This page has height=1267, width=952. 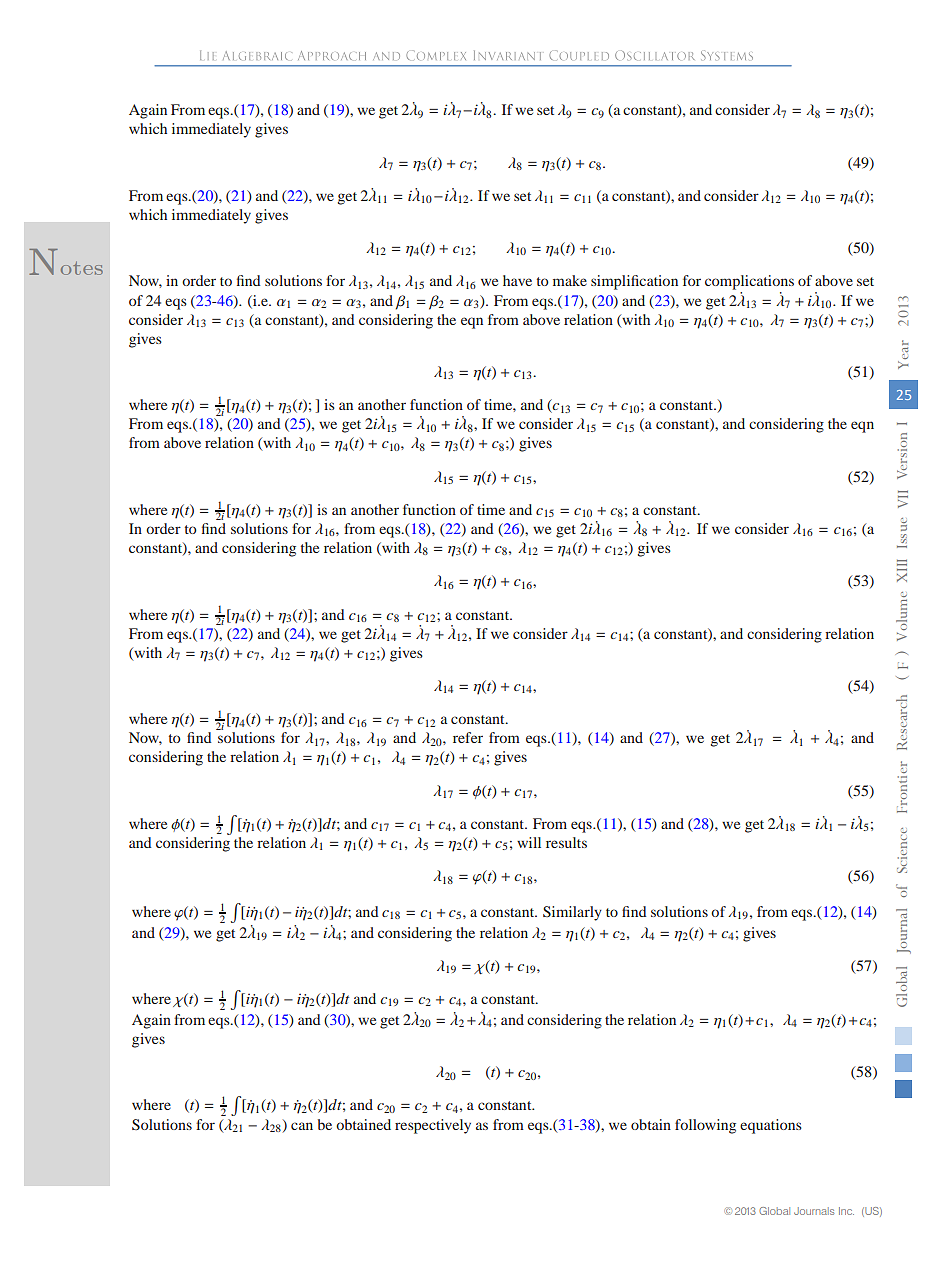 I want to click on Inc, so click(x=846, y=1211).
